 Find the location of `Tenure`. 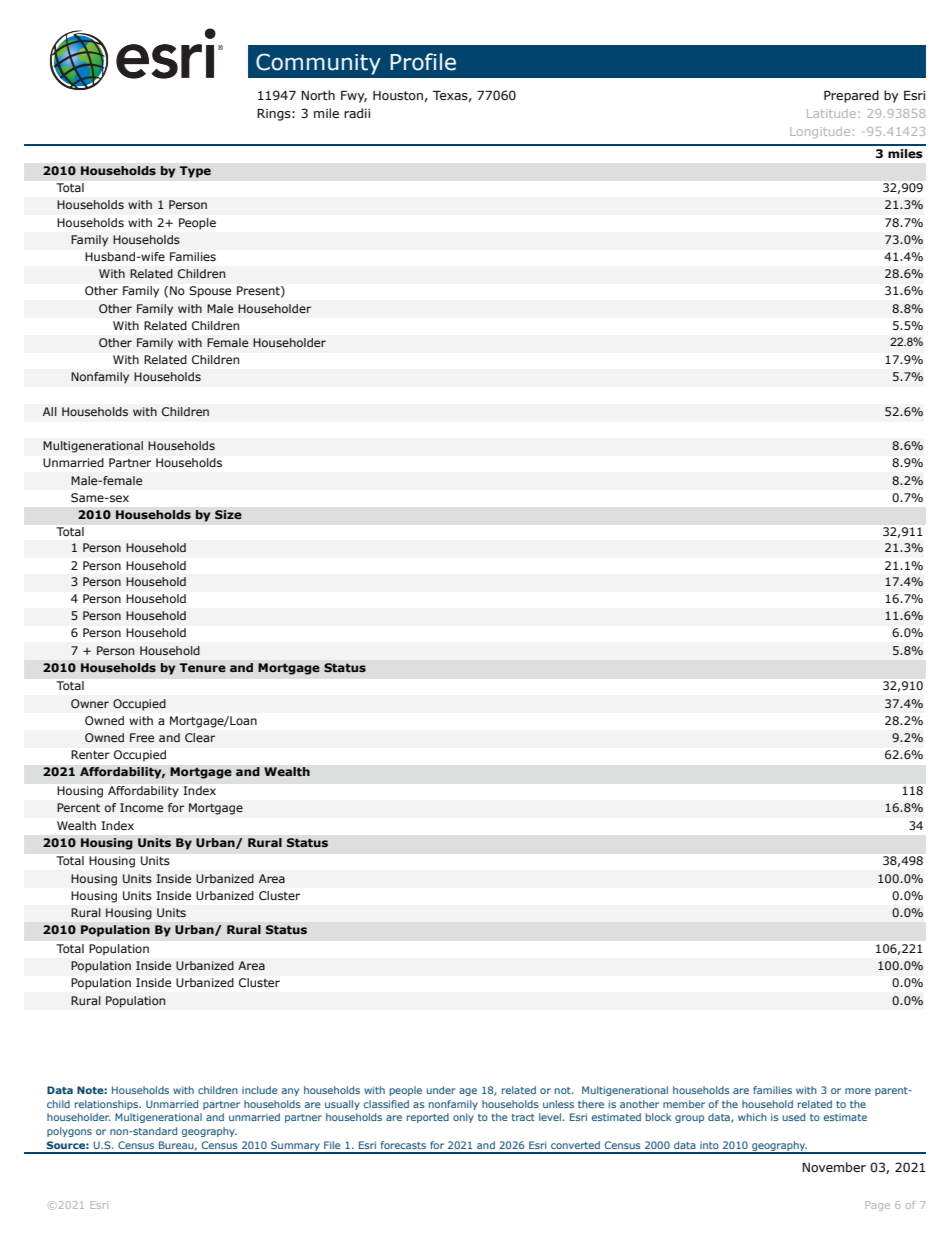

Tenure is located at coordinates (202, 667).
